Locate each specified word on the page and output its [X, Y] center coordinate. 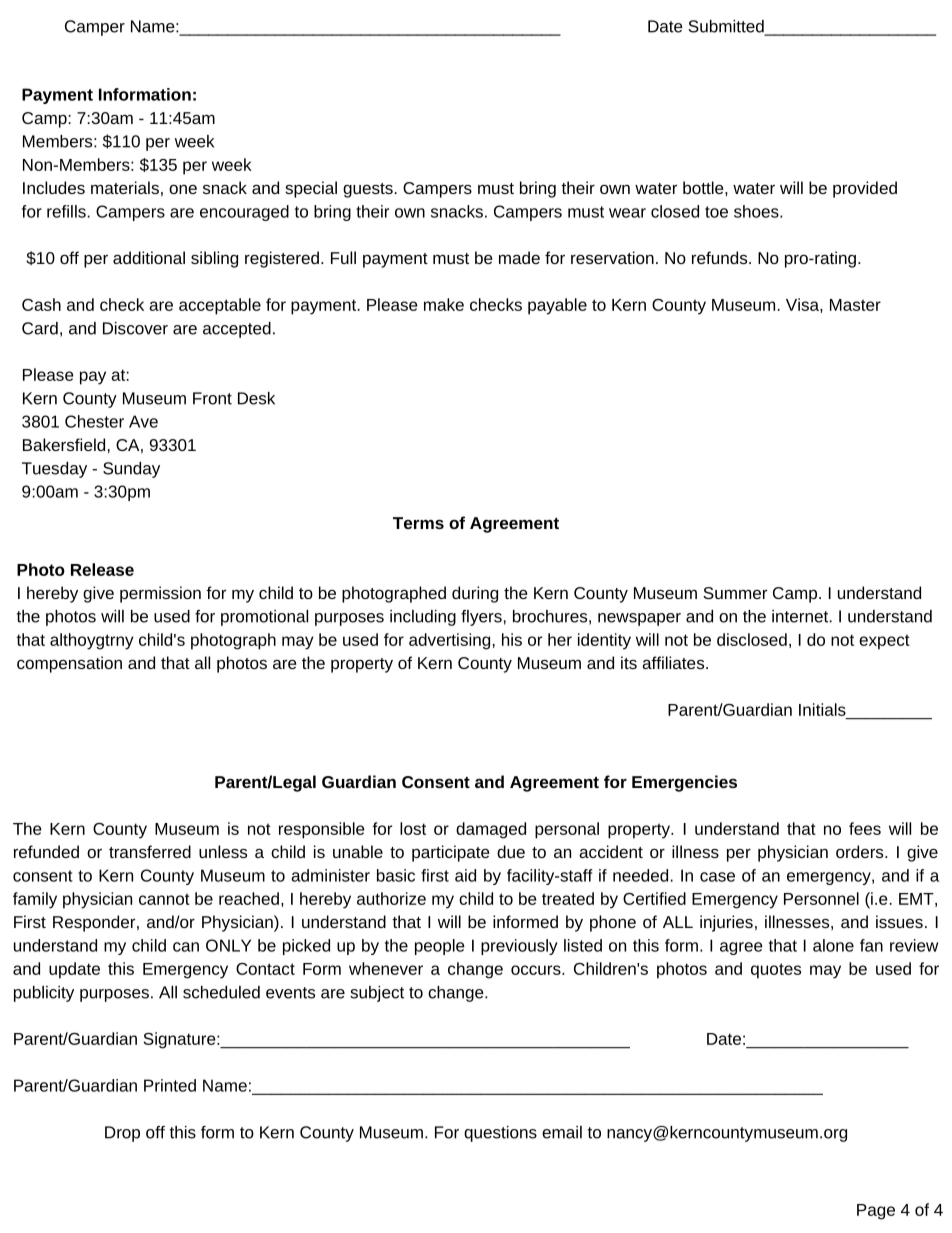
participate [450, 853]
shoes [757, 211]
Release [102, 569]
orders [861, 851]
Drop [122, 1134]
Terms [418, 523]
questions [500, 1134]
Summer [735, 593]
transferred [150, 851]
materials [125, 187]
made [519, 257]
